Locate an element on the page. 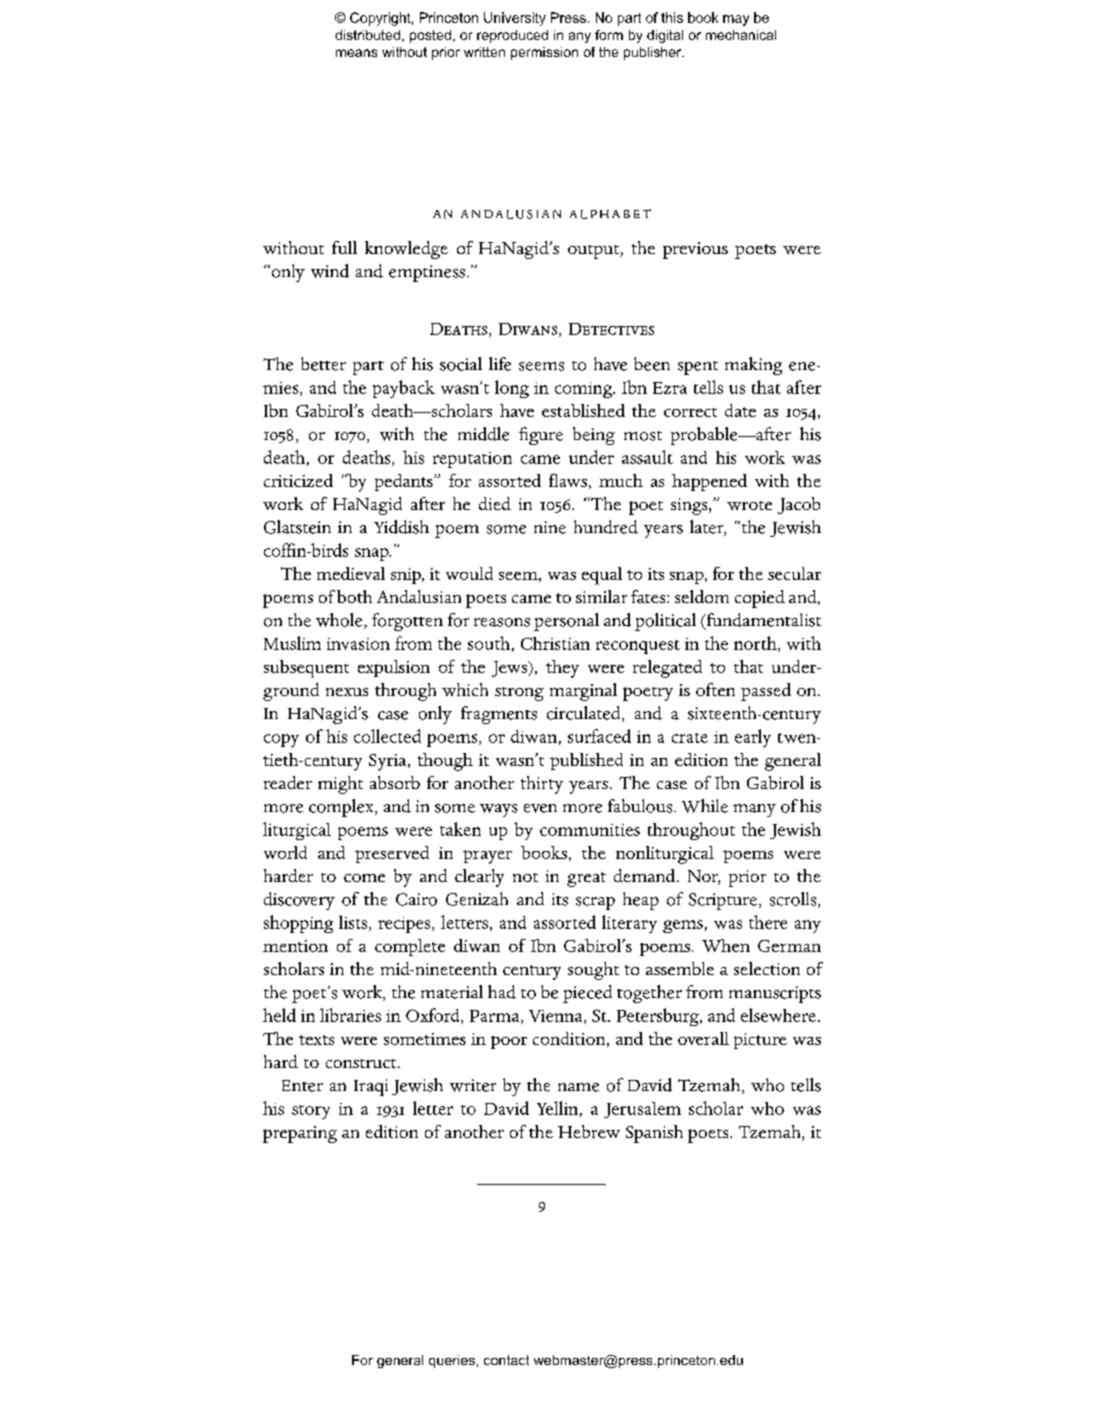 Image resolution: width=1095 pixels, height=1417 pixels. even is located at coordinates (540, 808).
